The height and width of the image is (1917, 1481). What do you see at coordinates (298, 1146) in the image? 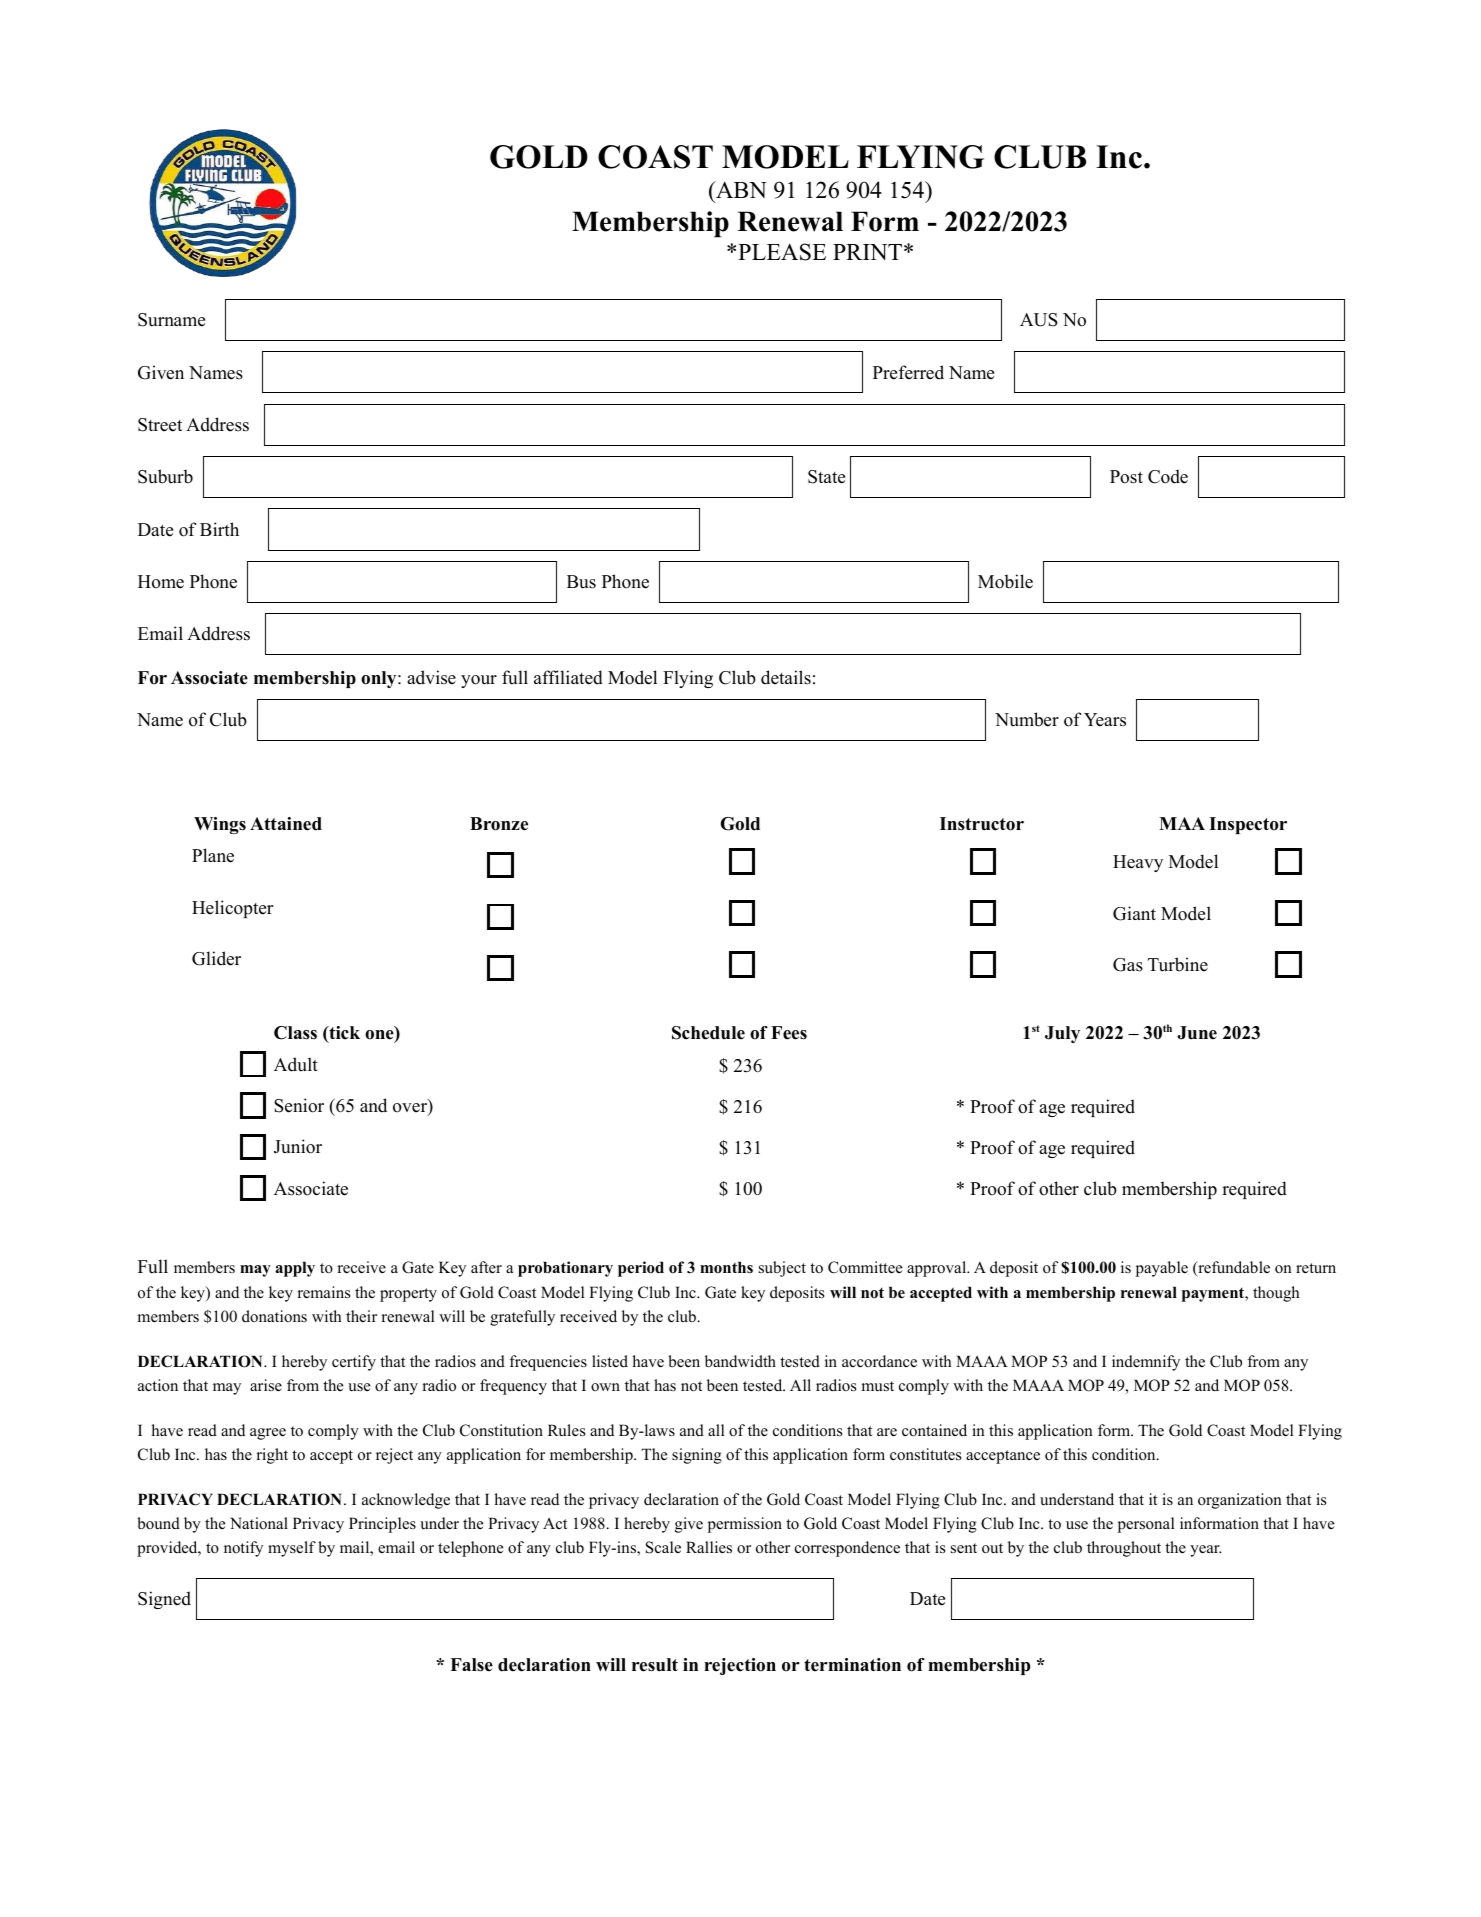
I see `Junior` at bounding box center [298, 1146].
